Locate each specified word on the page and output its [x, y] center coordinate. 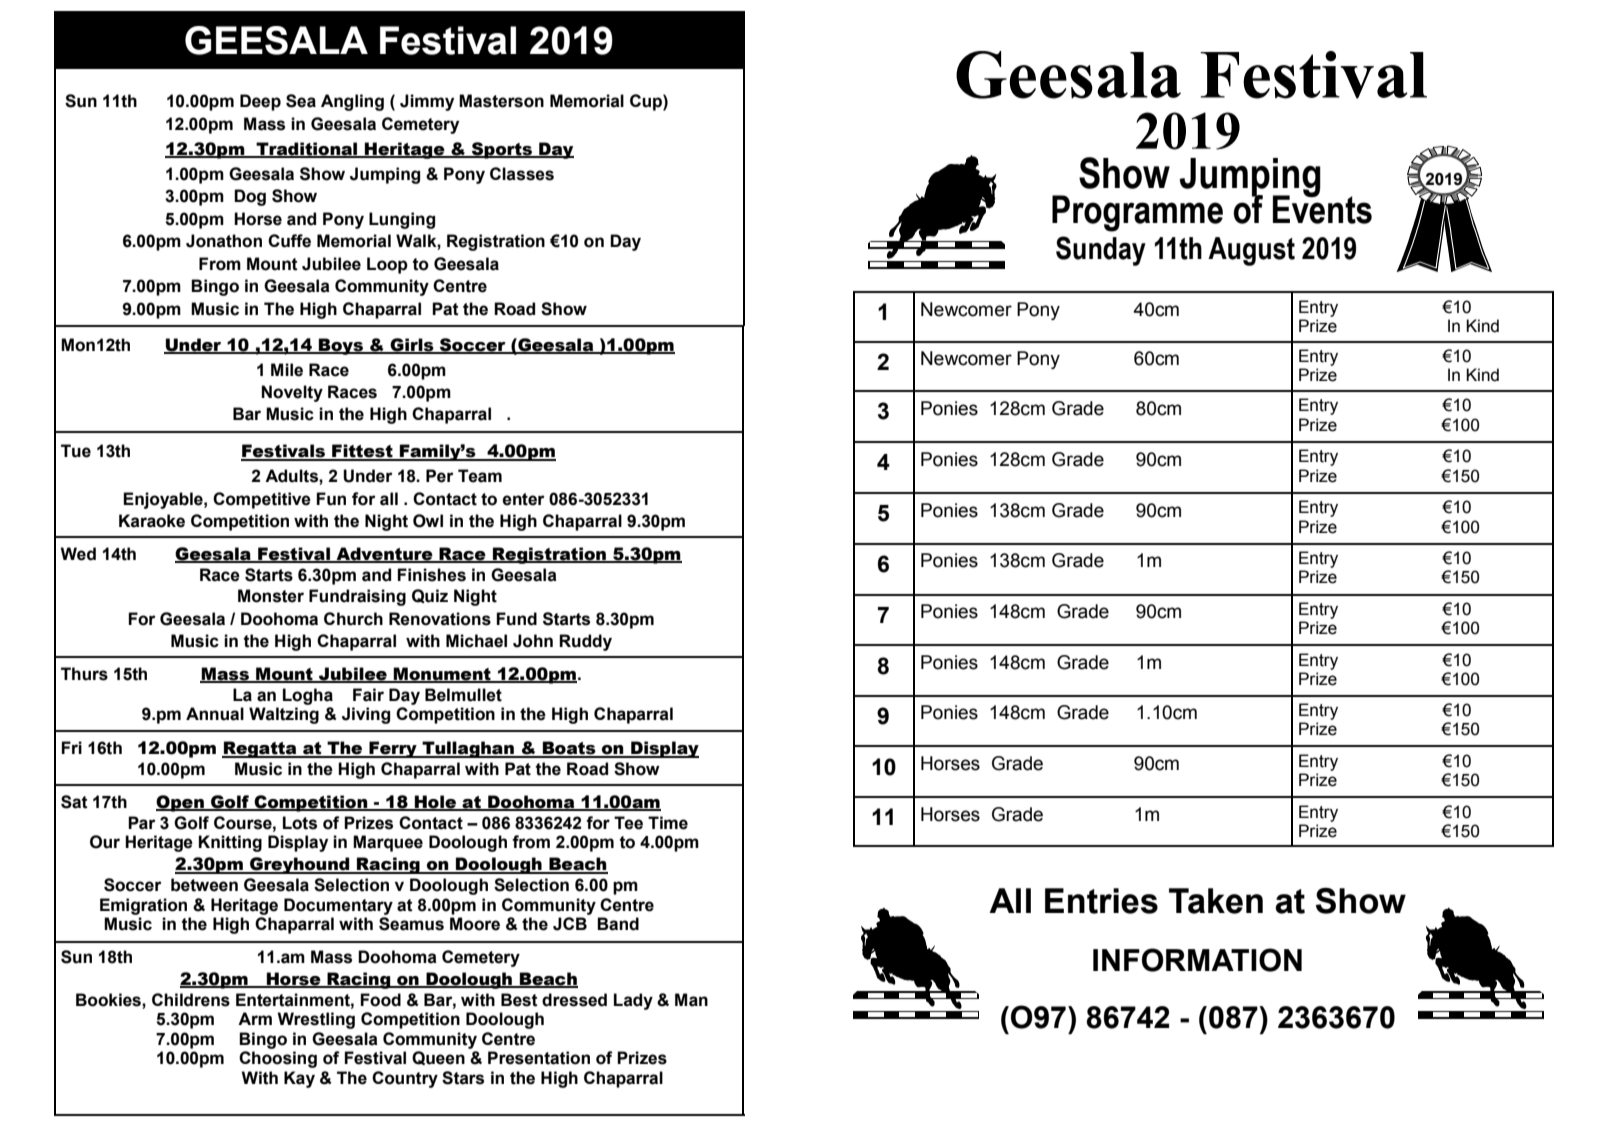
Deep [260, 102]
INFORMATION [1197, 960]
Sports [502, 150]
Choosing [278, 1059]
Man [691, 1000]
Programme [1137, 213]
